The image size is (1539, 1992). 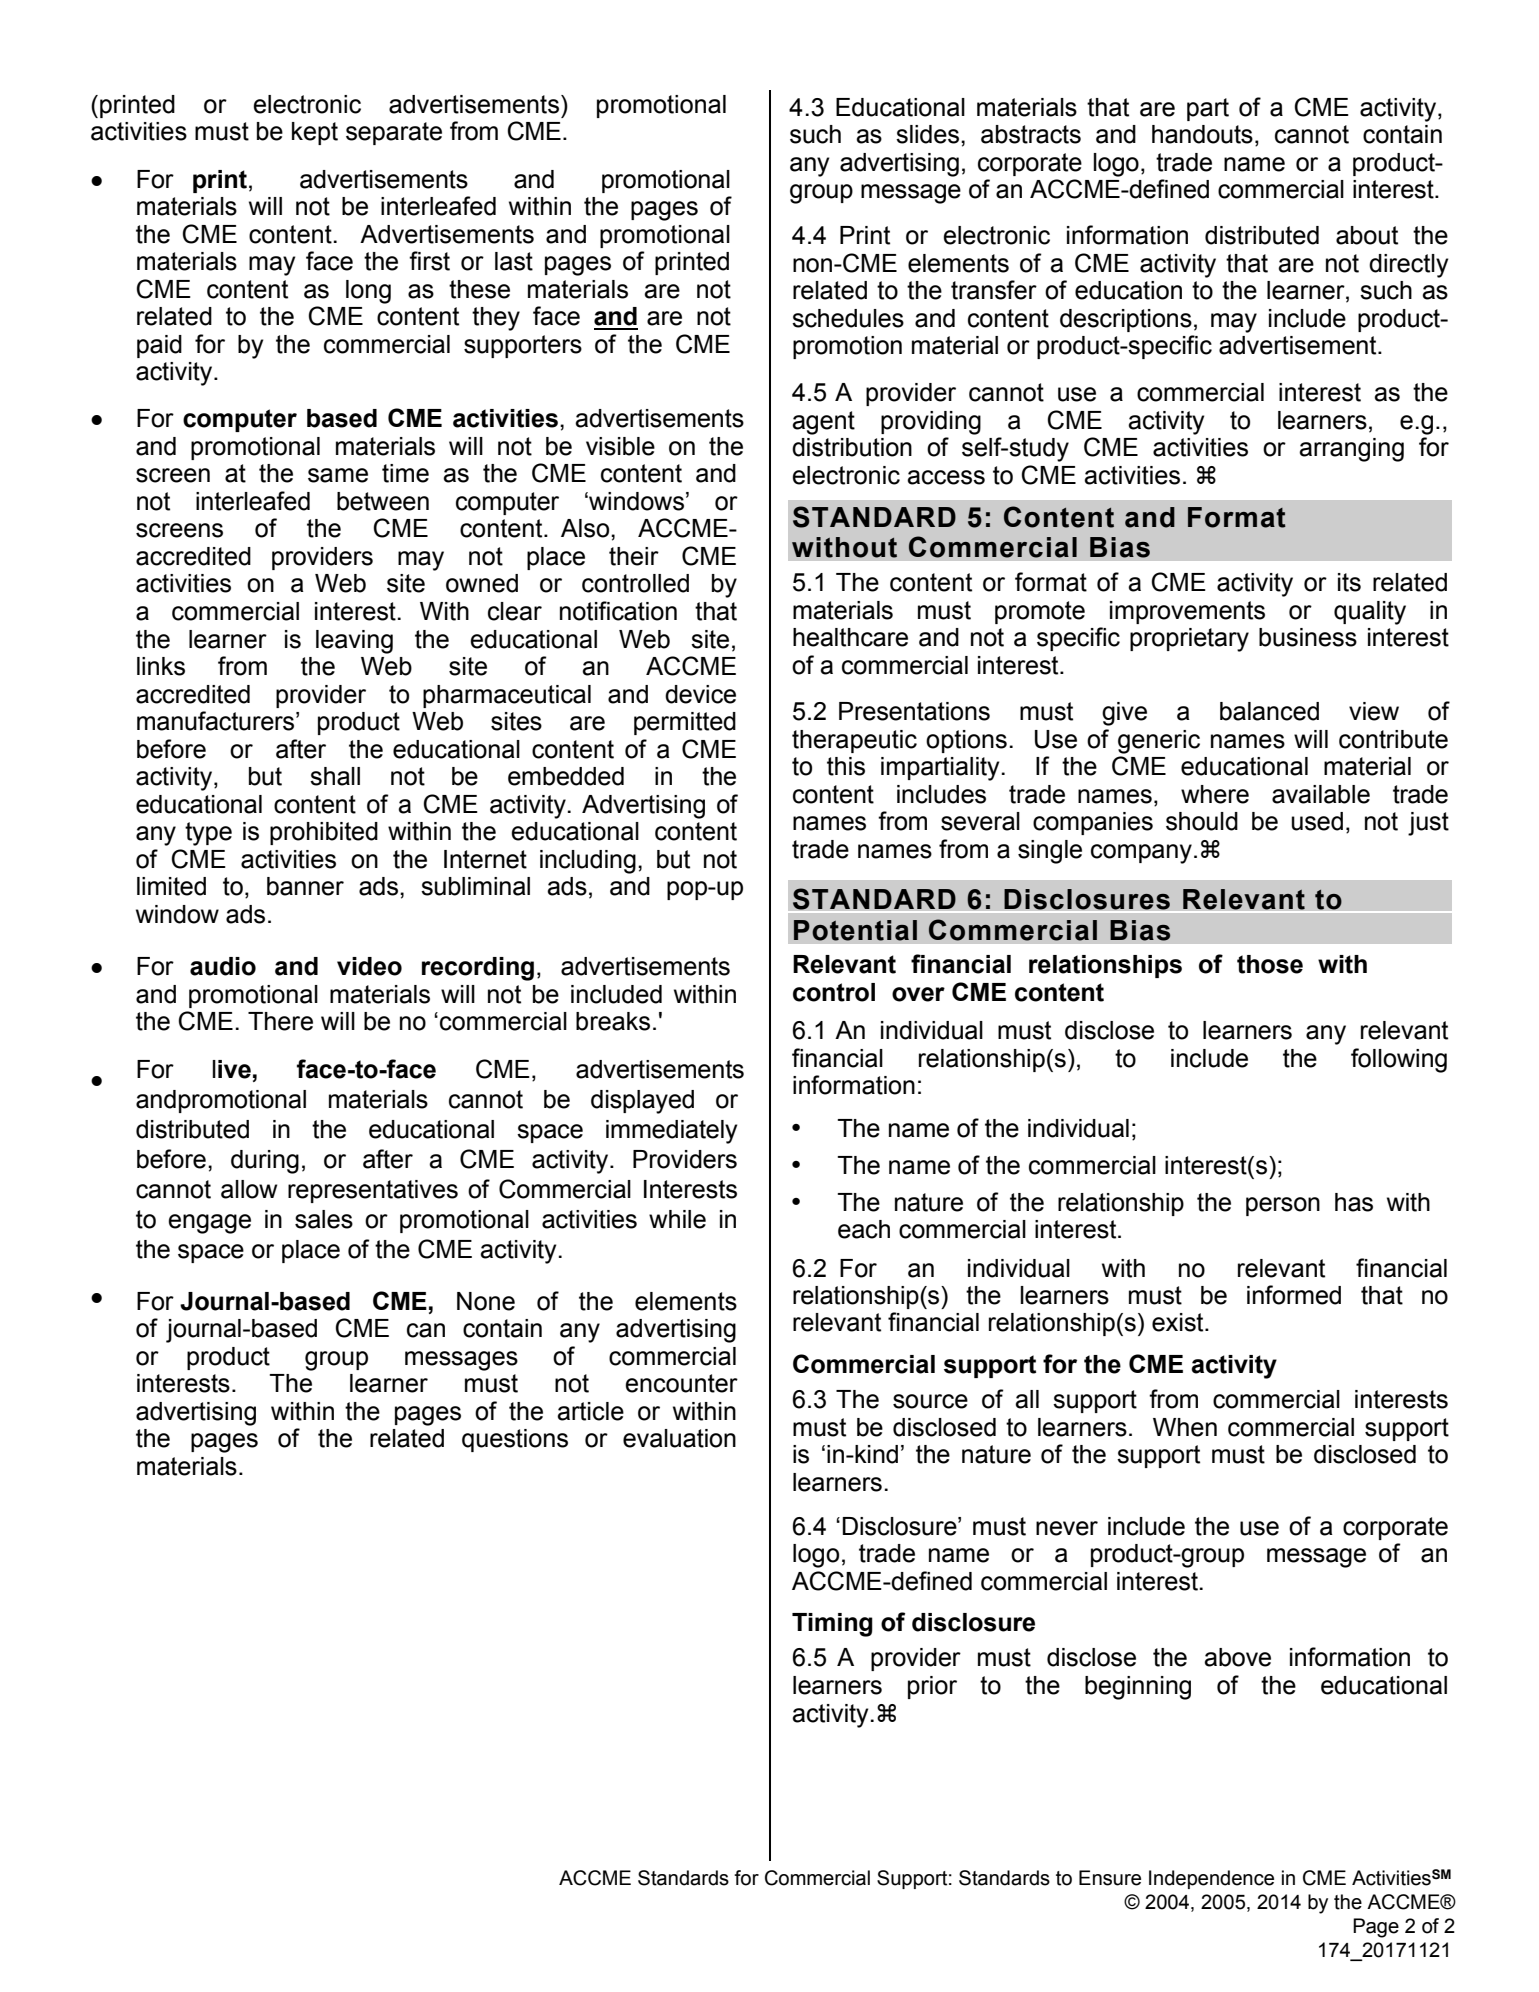 What do you see at coordinates (1269, 711) in the screenshot?
I see `balanced` at bounding box center [1269, 711].
